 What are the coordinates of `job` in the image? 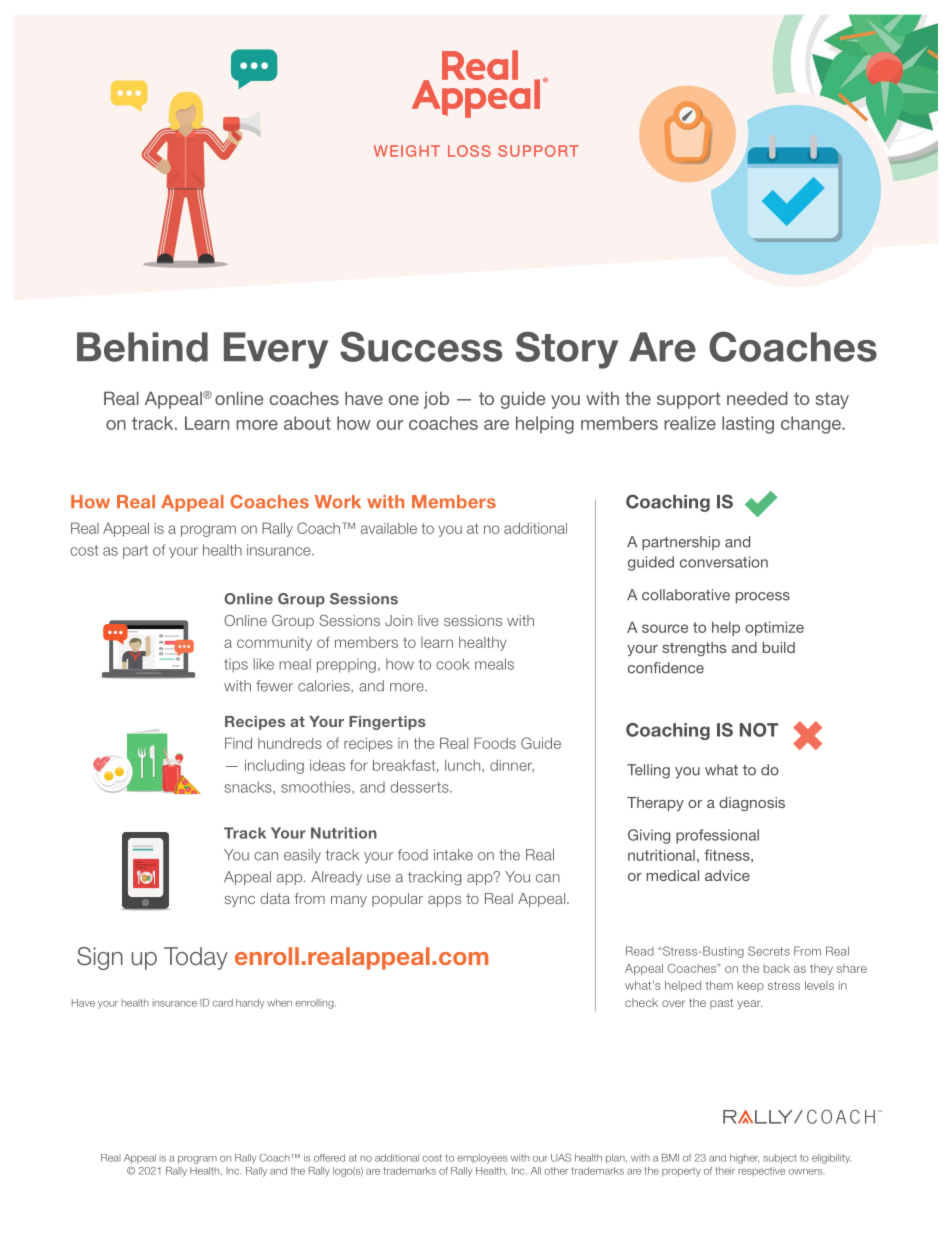 It's located at (436, 400).
